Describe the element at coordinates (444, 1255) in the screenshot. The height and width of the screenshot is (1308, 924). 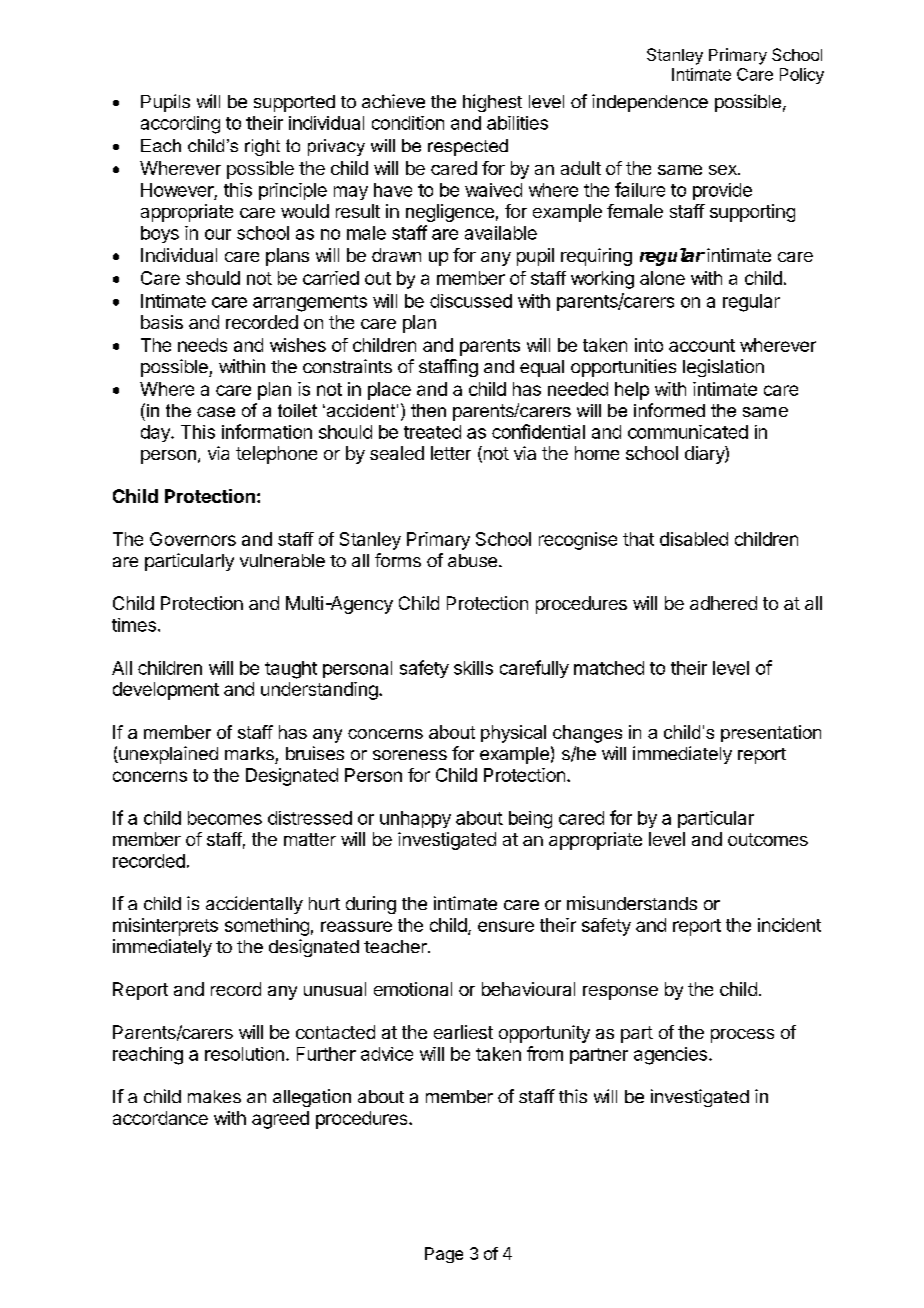
I see `Page` at that location.
